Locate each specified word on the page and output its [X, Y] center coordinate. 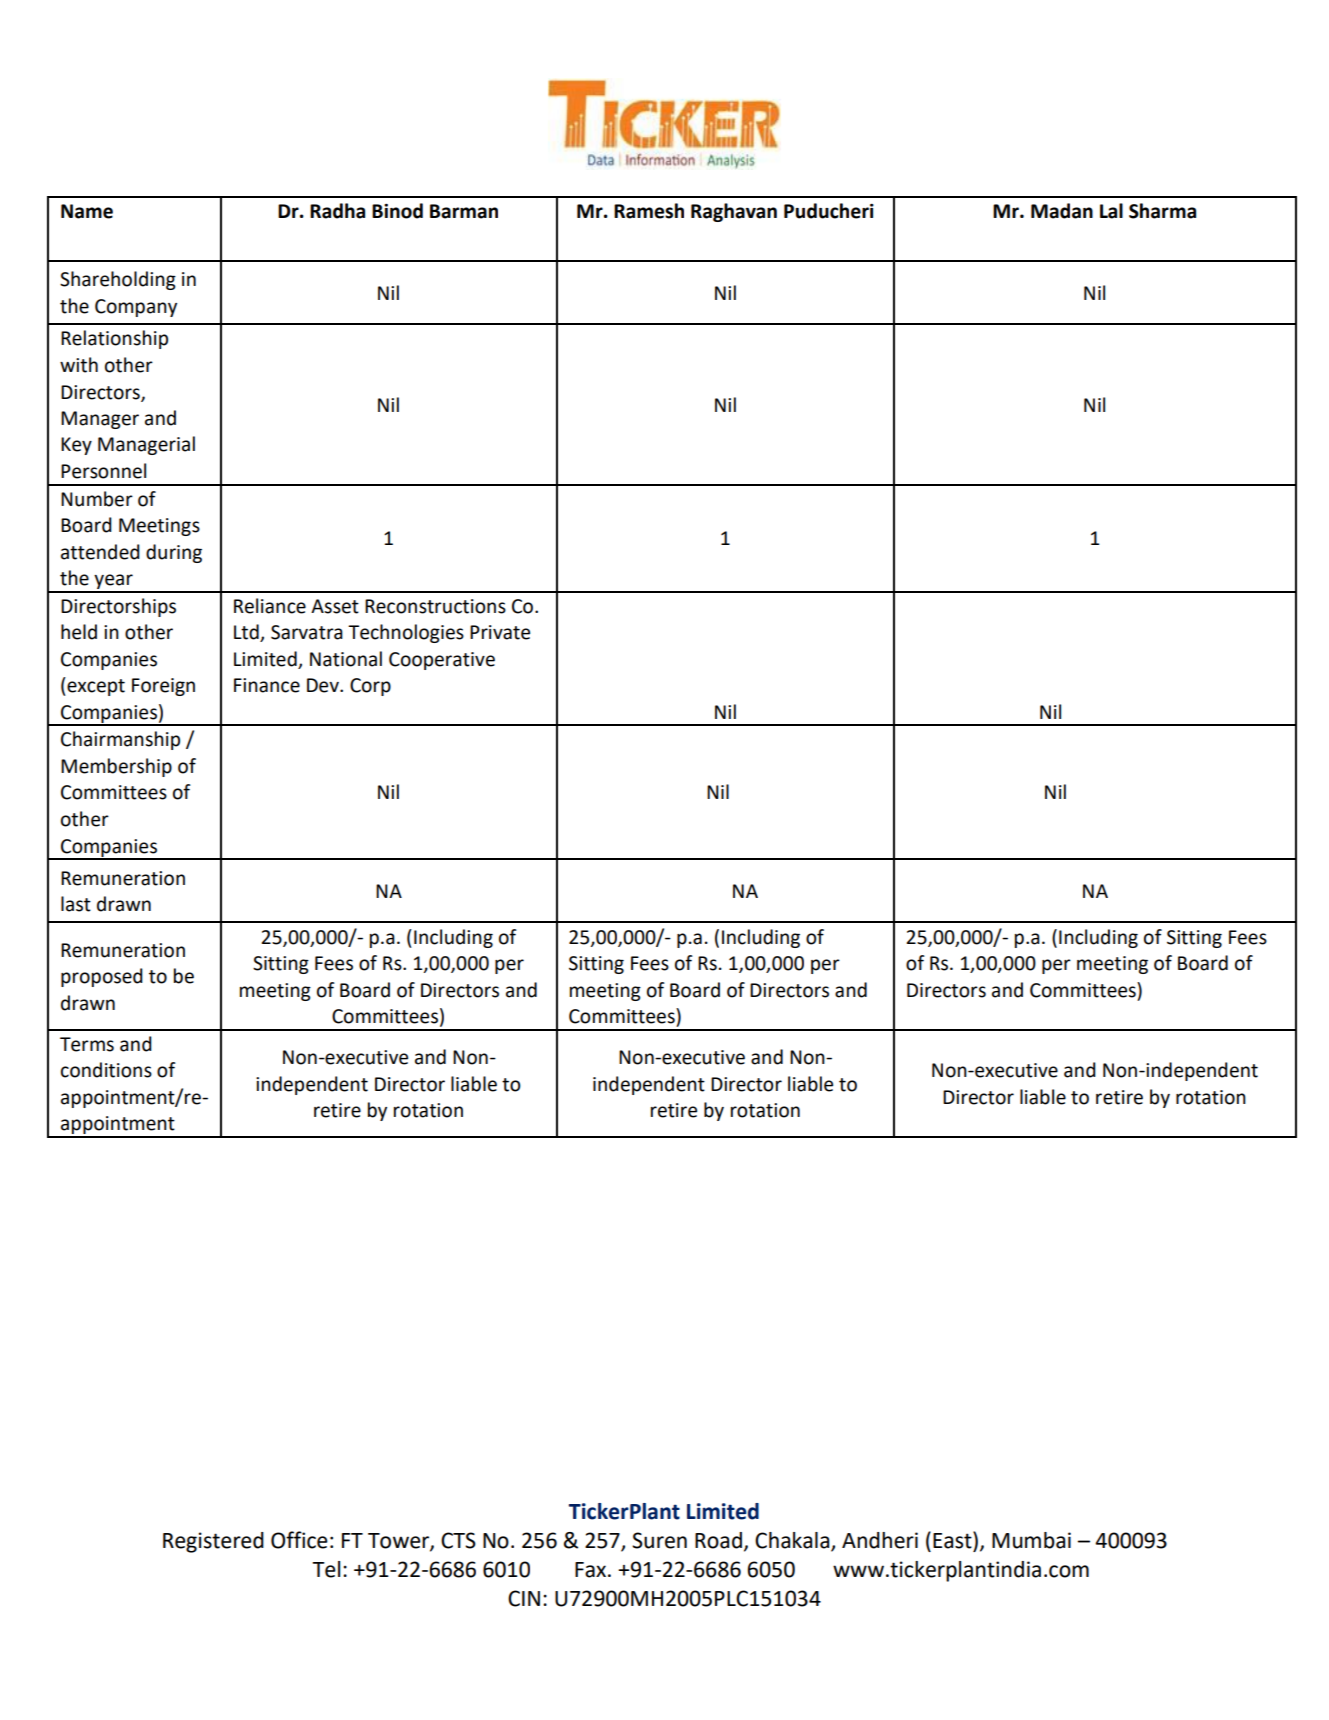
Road [718, 1540]
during [174, 553]
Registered [213, 1542]
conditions [106, 1070]
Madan [1062, 211]
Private [500, 632]
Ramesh [649, 211]
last [76, 904]
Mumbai [1031, 1540]
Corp [370, 687]
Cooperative [442, 661]
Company [136, 308]
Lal [1111, 211]
